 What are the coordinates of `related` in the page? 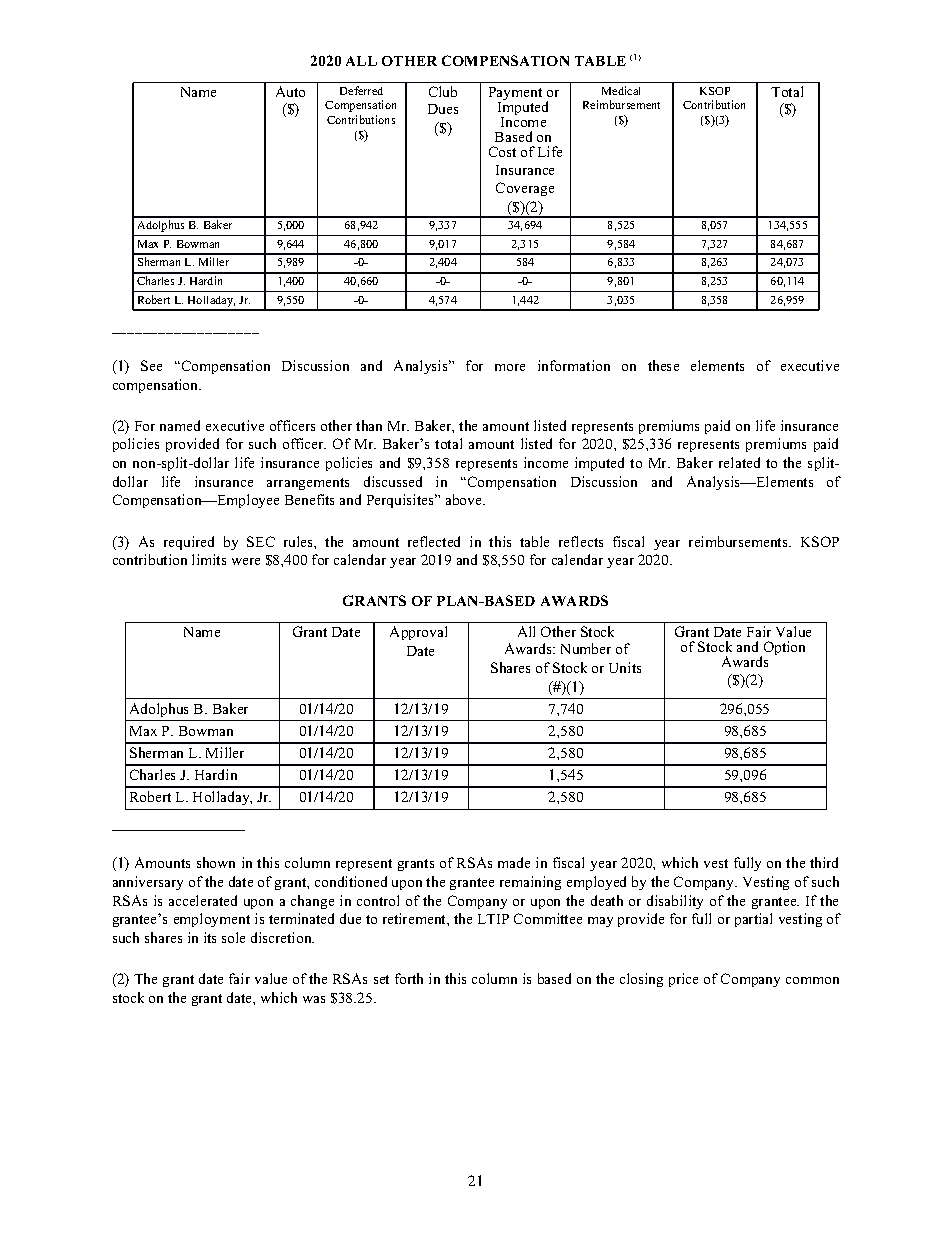 It's located at (739, 462).
